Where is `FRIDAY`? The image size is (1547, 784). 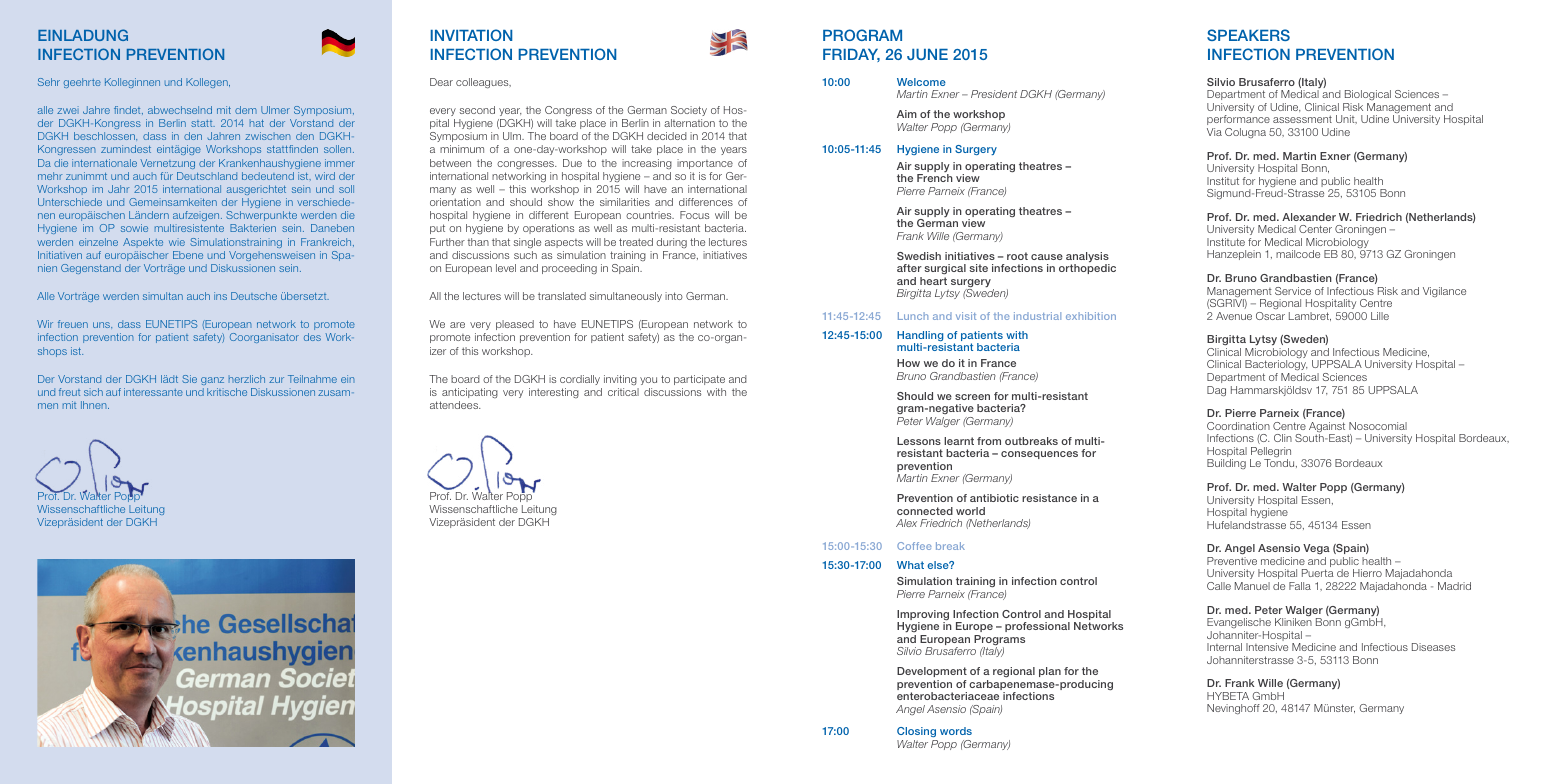 FRIDAY is located at coordinates (851, 55).
